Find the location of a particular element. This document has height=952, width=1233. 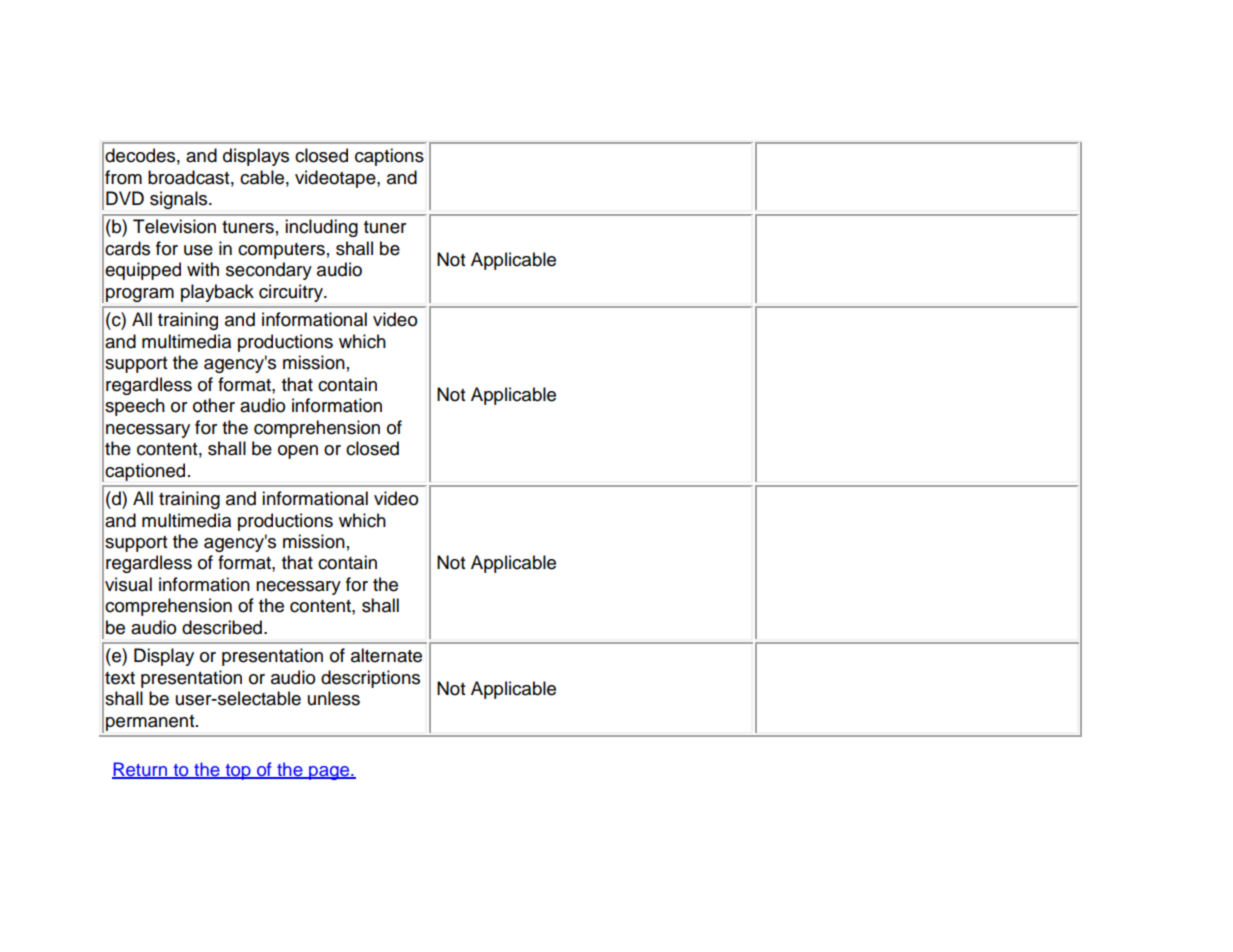

top is located at coordinates (238, 772).
